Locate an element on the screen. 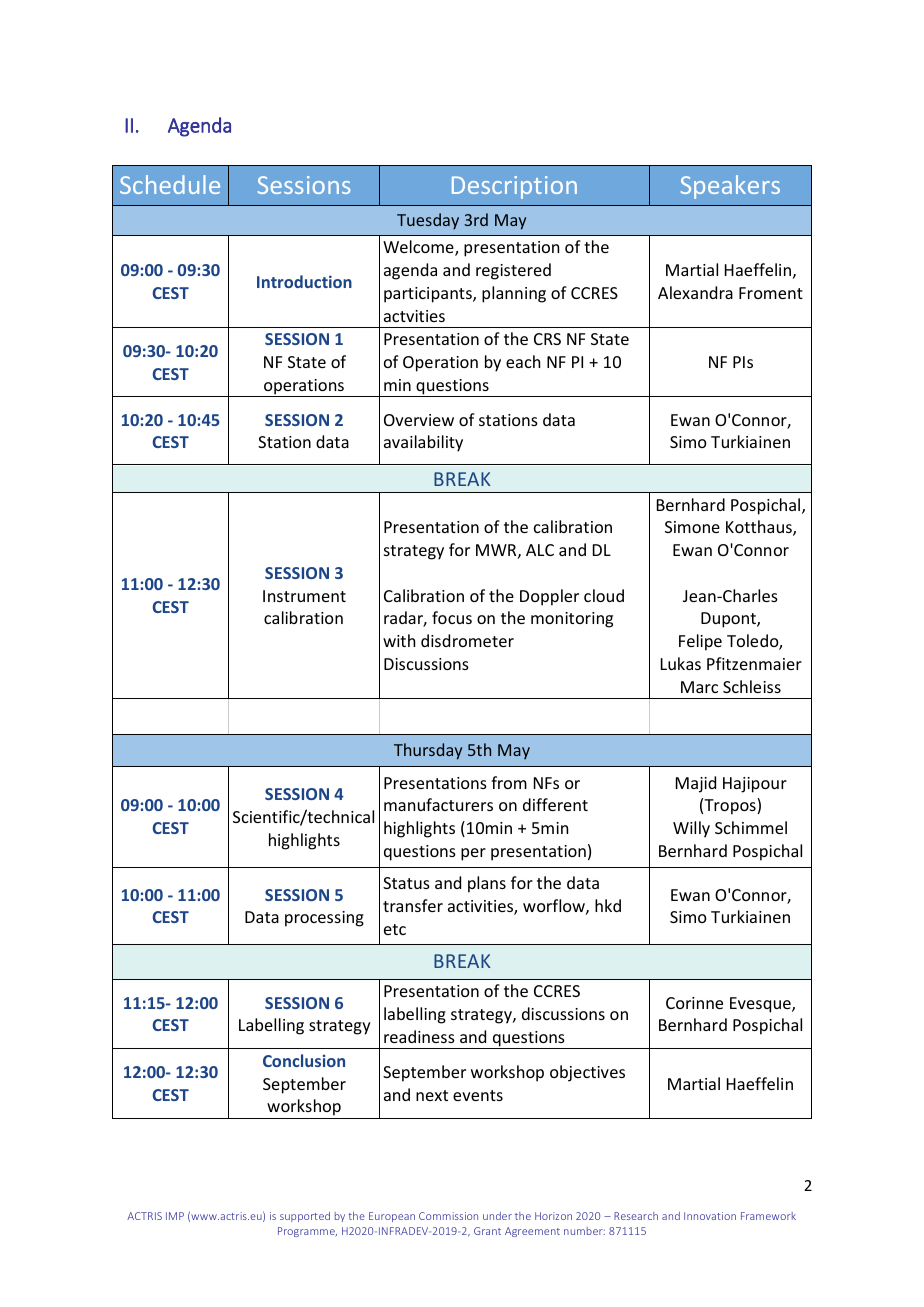 Image resolution: width=924 pixels, height=1307 pixels. Innovation is located at coordinates (710, 1216).
